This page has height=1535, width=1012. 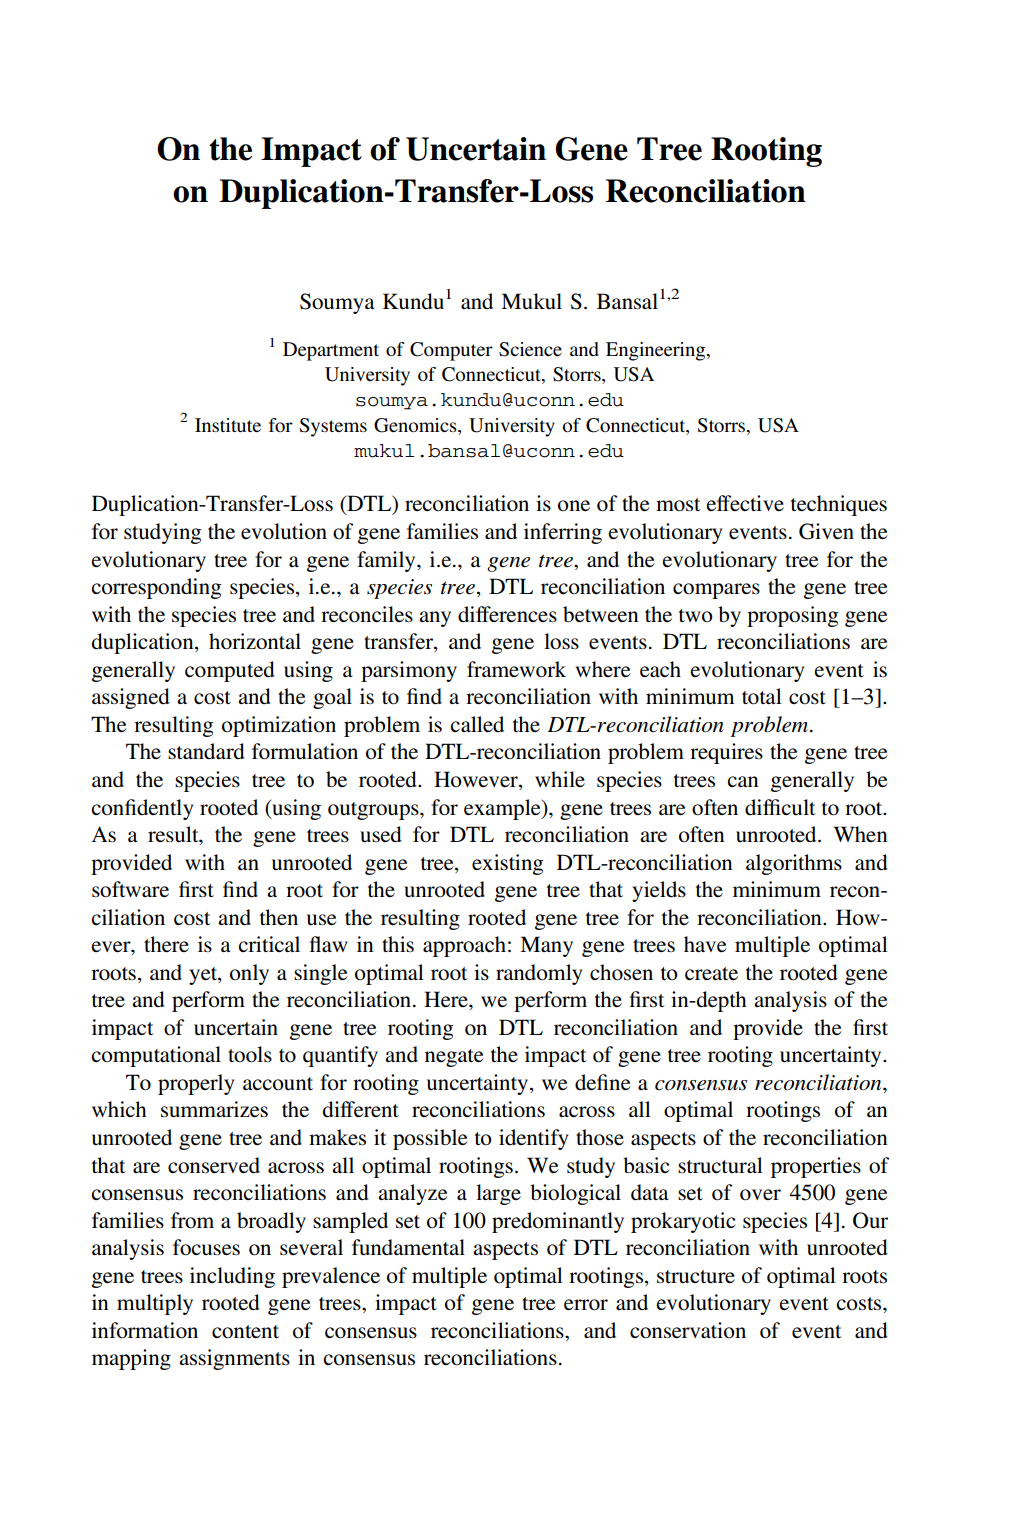 I want to click on proposing, so click(x=792, y=616).
